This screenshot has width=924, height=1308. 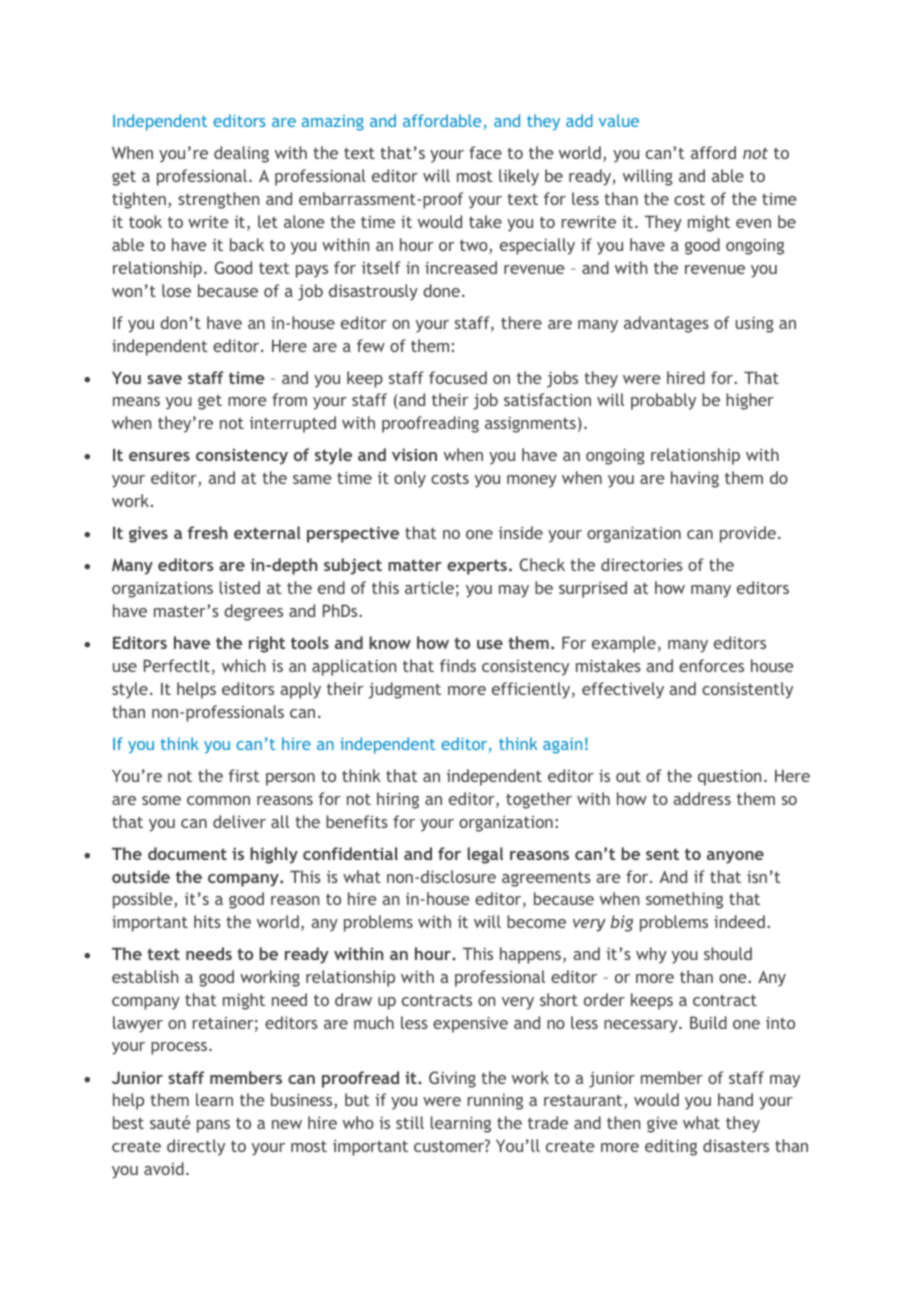 What do you see at coordinates (695, 479) in the screenshot?
I see `having` at bounding box center [695, 479].
